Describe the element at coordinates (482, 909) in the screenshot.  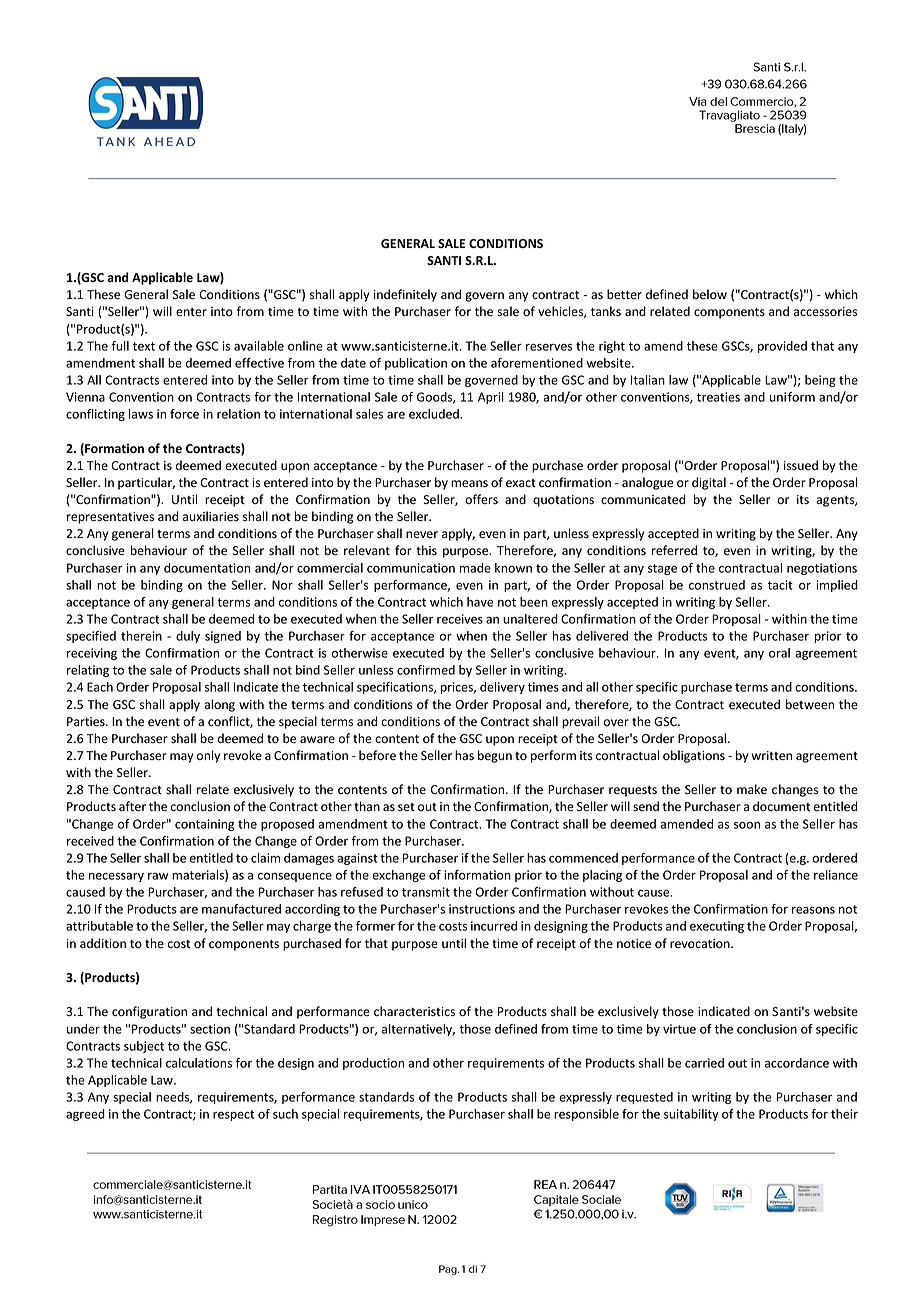
I see `instructions` at that location.
